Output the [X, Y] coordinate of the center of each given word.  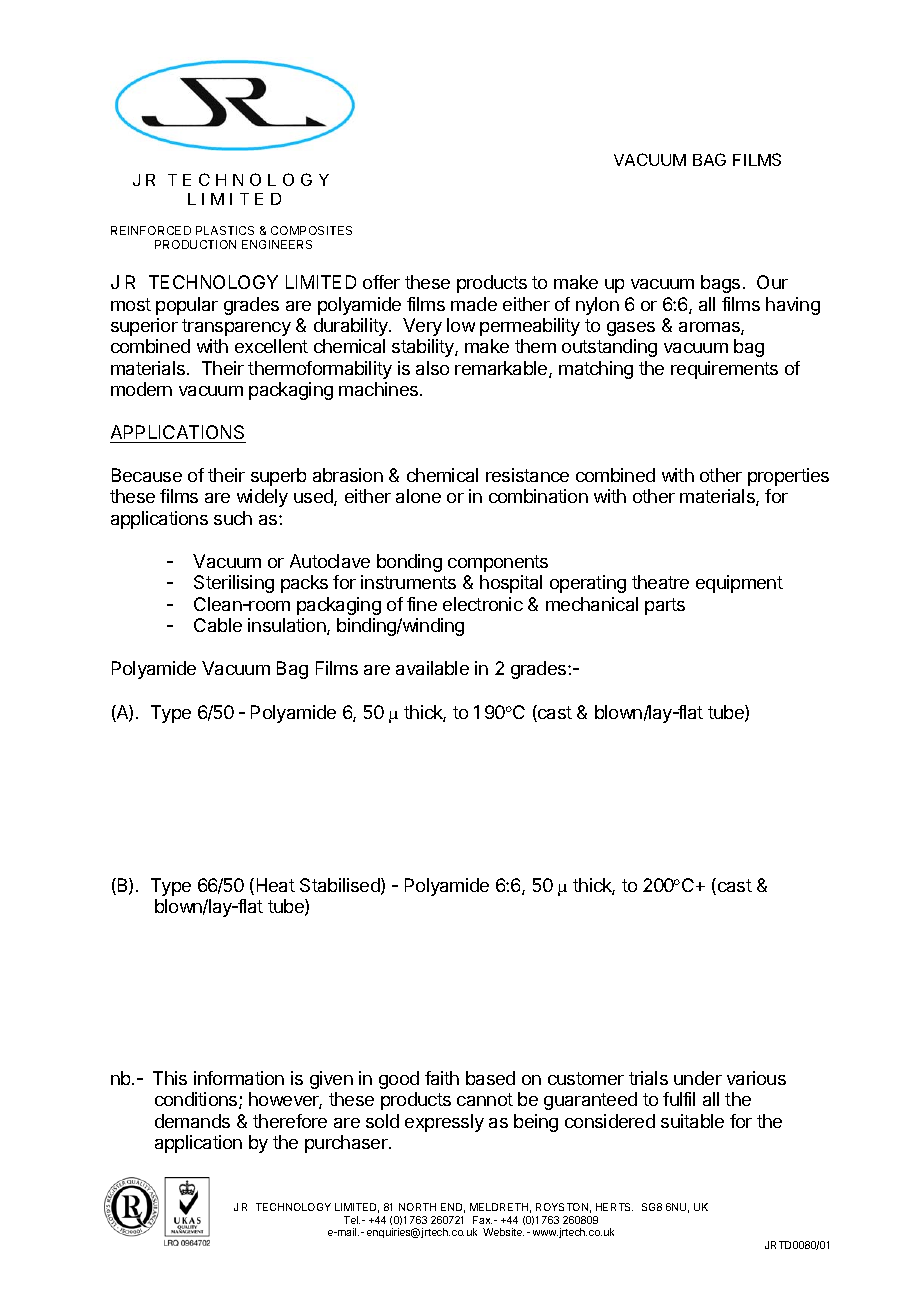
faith [442, 1078]
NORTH [417, 1207]
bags [720, 284]
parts [665, 606]
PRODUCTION [195, 244]
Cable [218, 625]
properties [788, 477]
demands [192, 1121]
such [233, 518]
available [432, 668]
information [239, 1078]
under [698, 1078]
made [474, 304]
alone [418, 496]
